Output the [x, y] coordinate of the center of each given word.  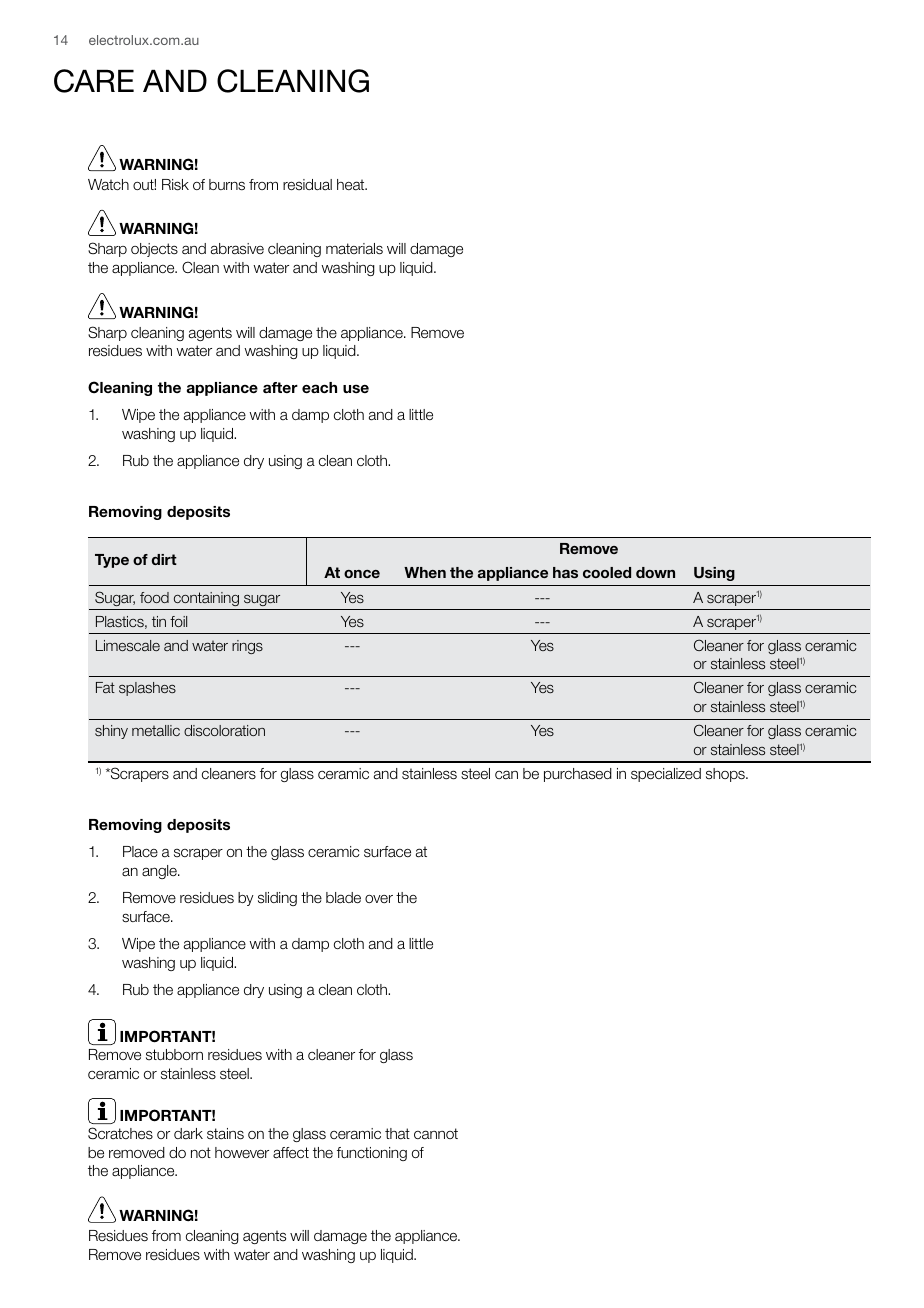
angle [160, 872]
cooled [607, 572]
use [356, 388]
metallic [156, 730]
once [362, 574]
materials [354, 249]
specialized [666, 775]
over [379, 899]
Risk [175, 185]
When [425, 572]
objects [154, 250]
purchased [578, 775]
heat [352, 185]
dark [188, 1134]
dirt [164, 559]
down [655, 572]
